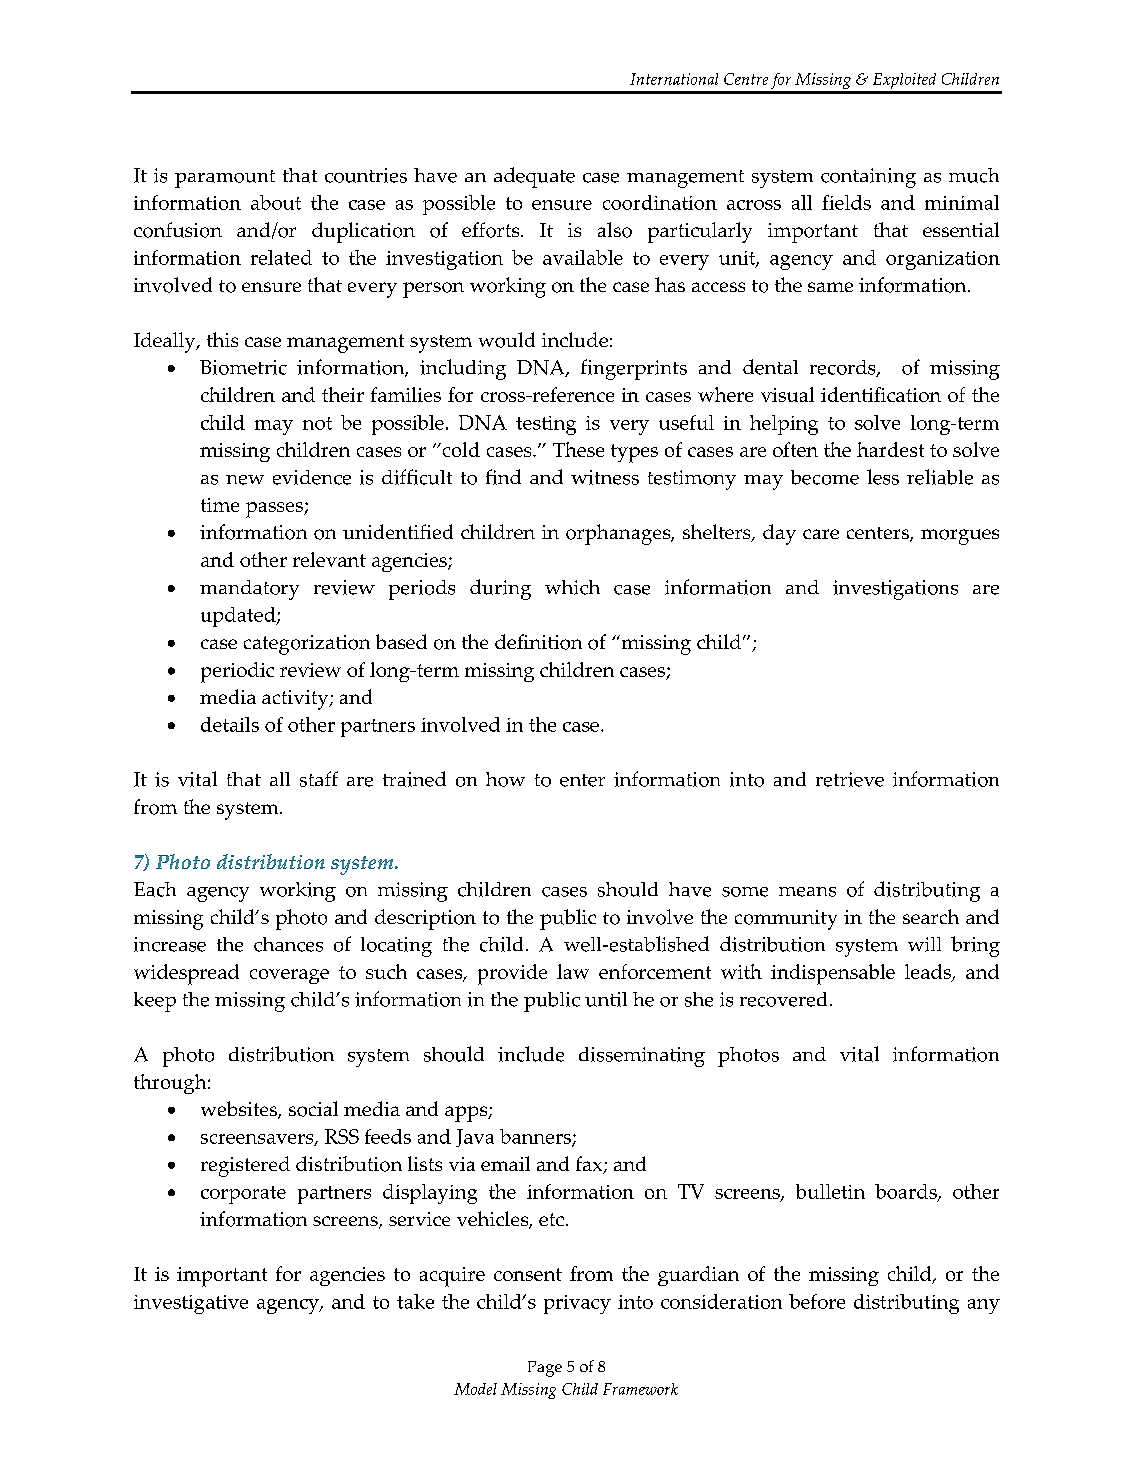 The width and height of the image is (1133, 1466). Describe the element at coordinates (534, 177) in the image. I see `adequate` at that location.
